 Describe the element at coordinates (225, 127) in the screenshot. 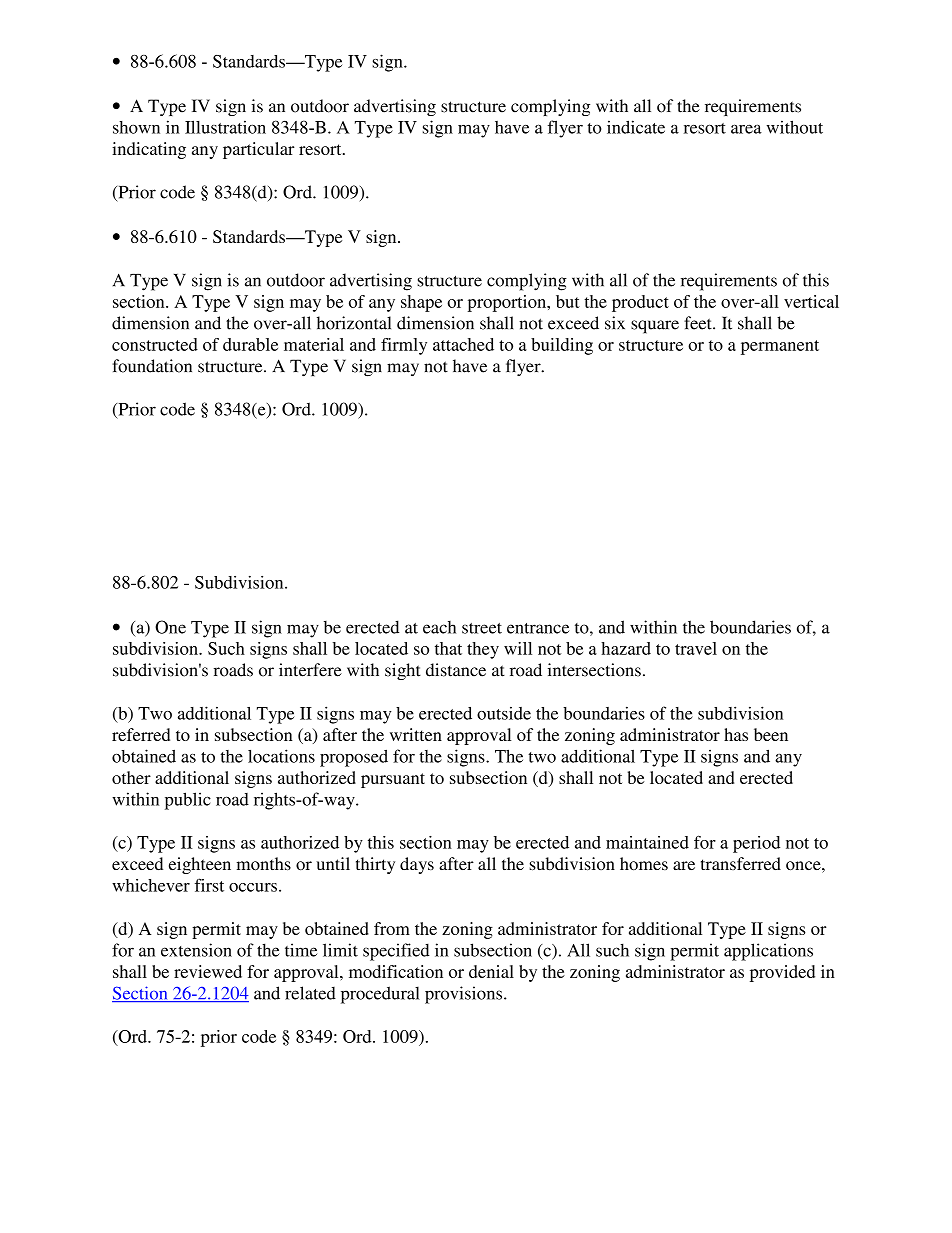

I see `Illustration` at that location.
